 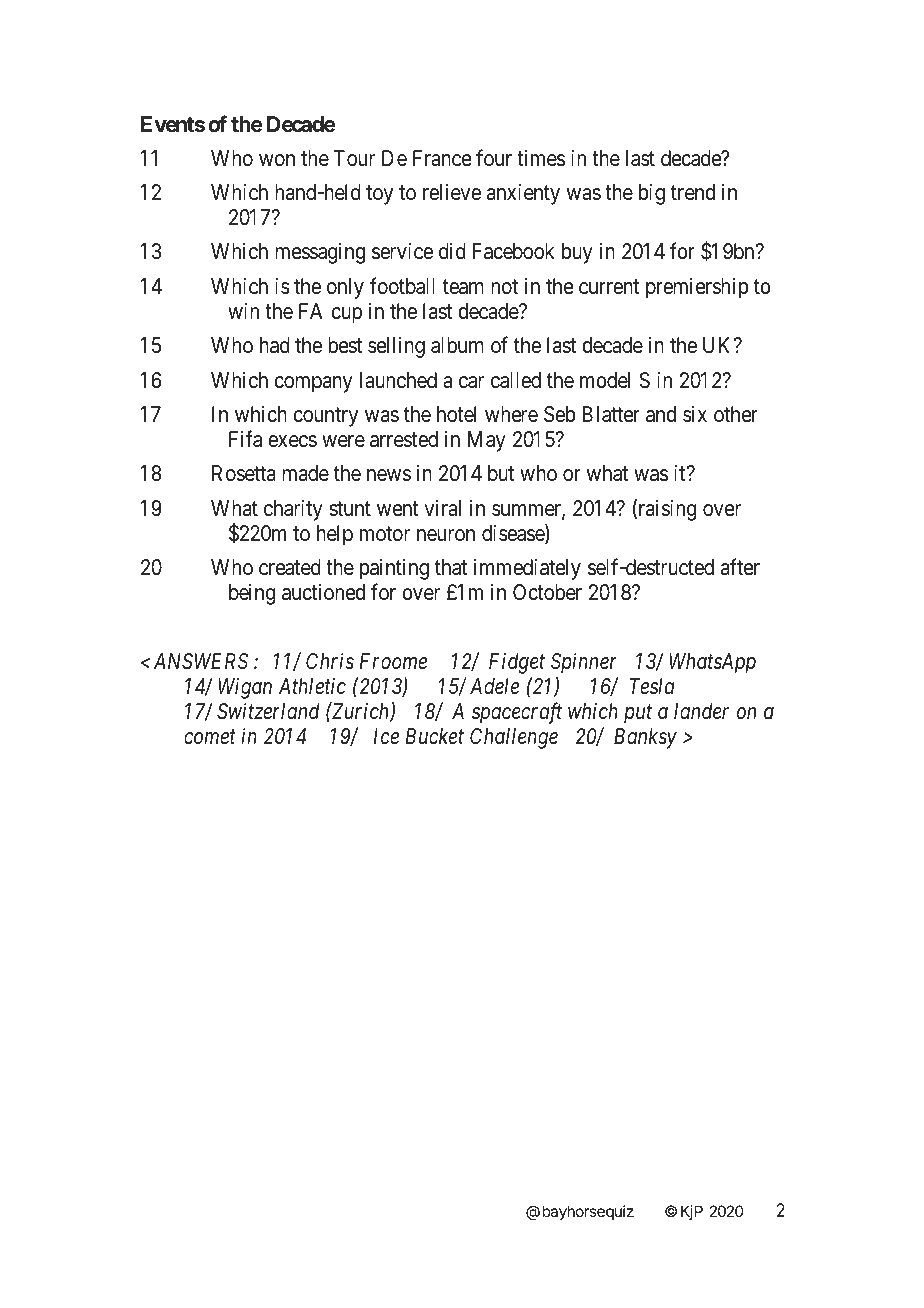 What do you see at coordinates (740, 567) in the document?
I see `after` at bounding box center [740, 567].
